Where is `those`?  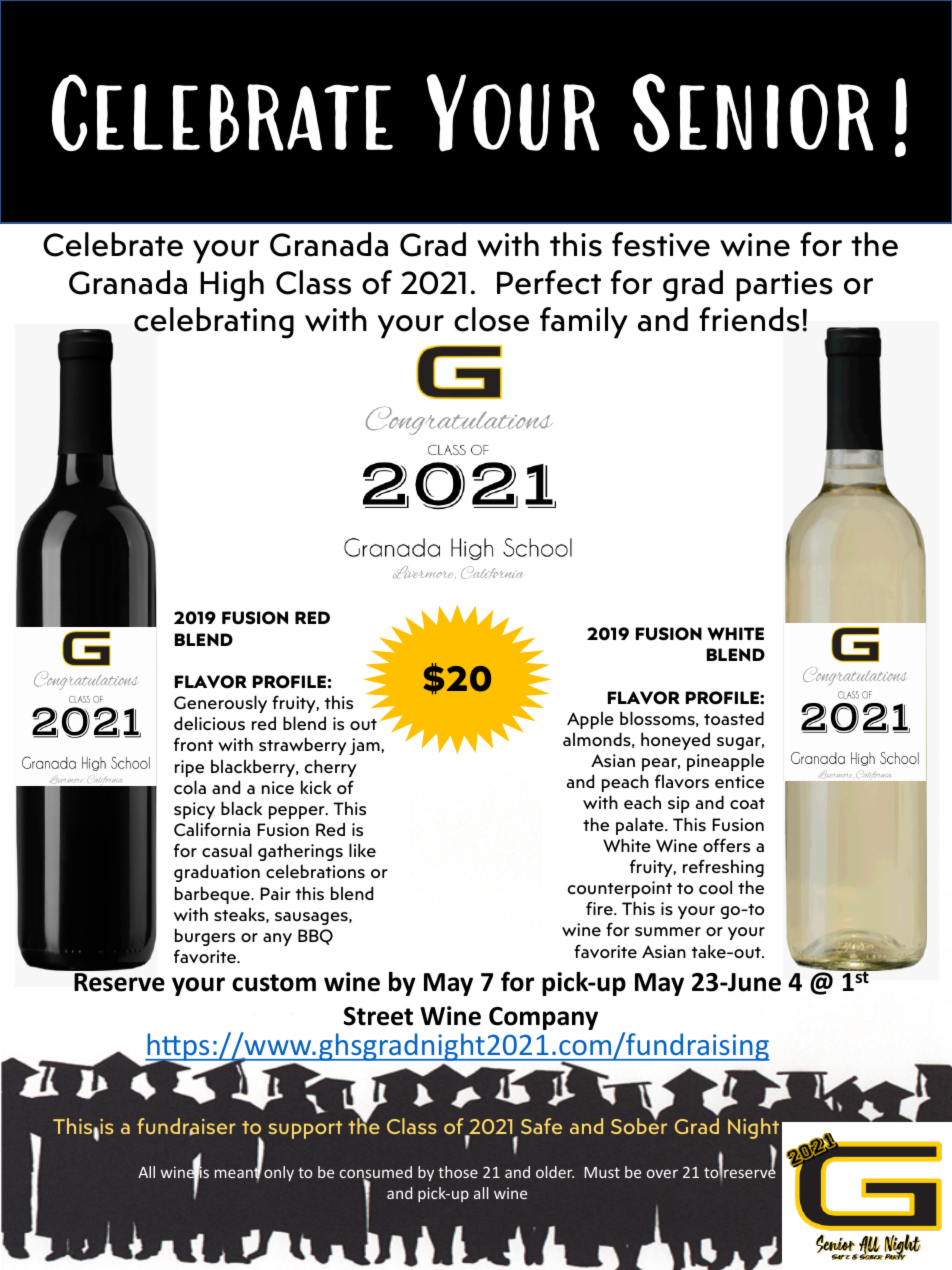
those is located at coordinates (458, 1172).
